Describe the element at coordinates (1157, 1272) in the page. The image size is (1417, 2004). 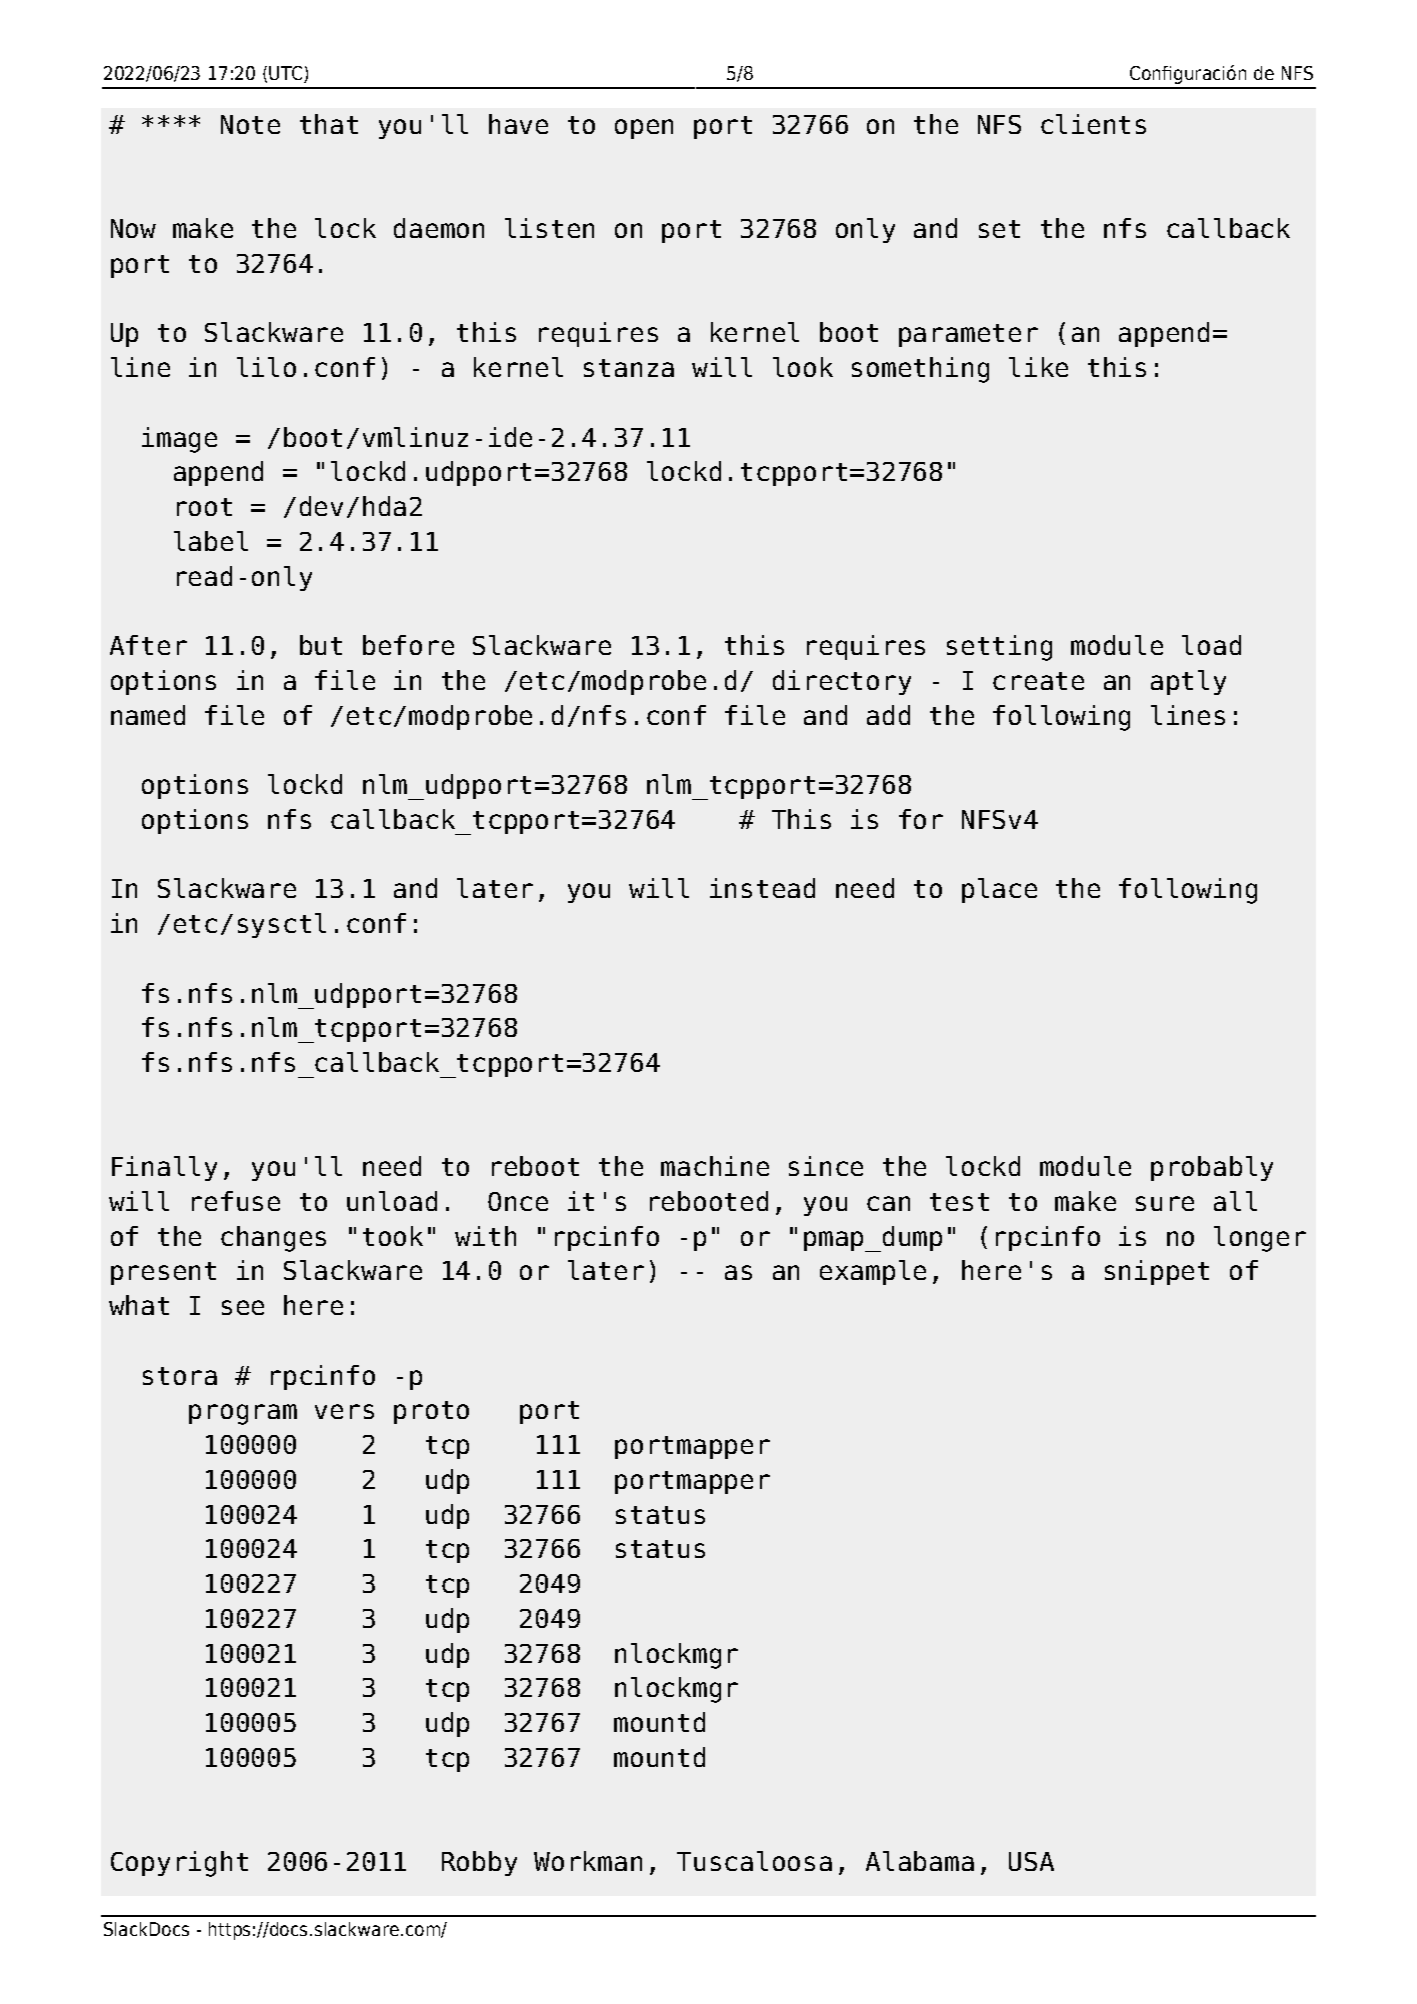
I see `snippet` at that location.
